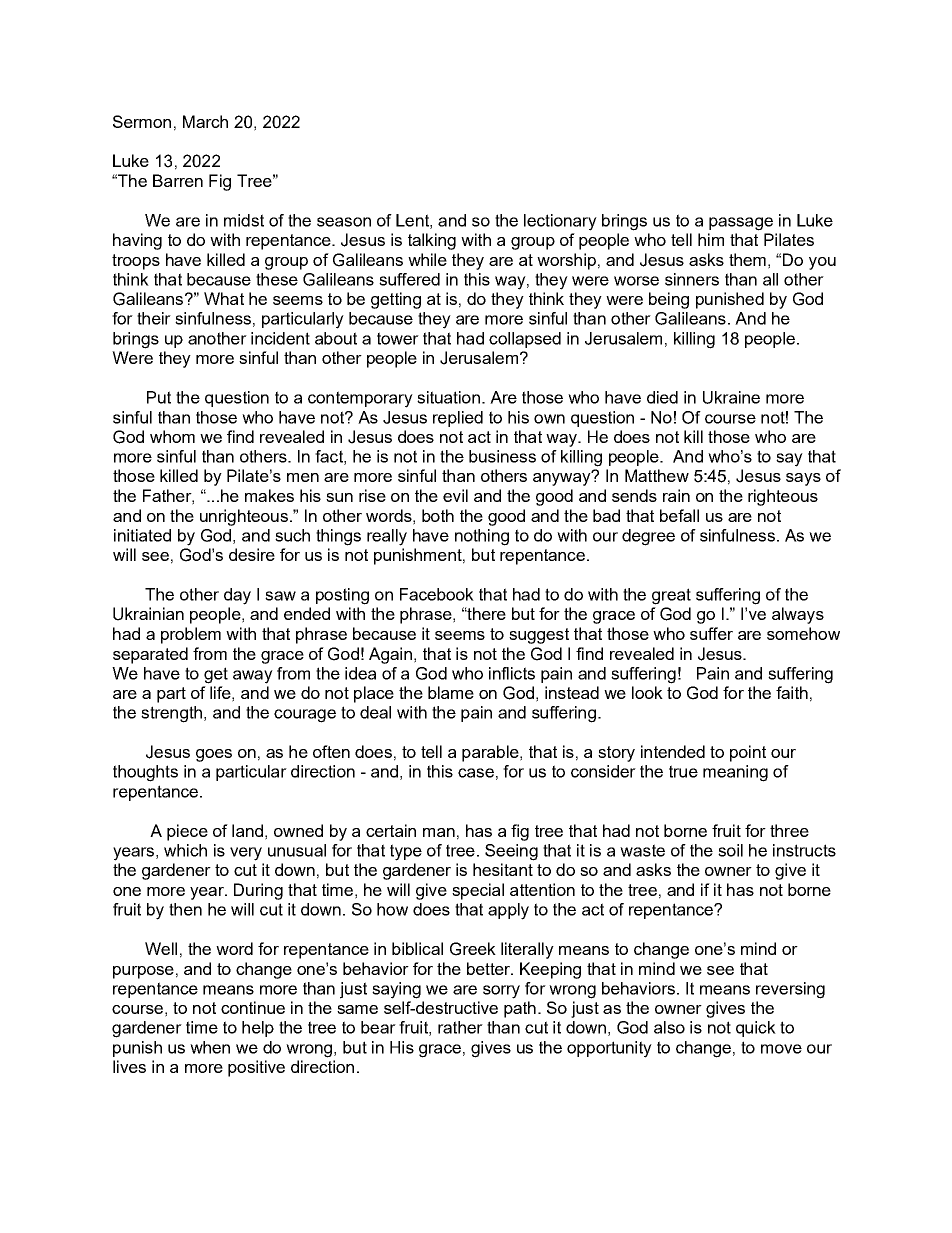 This screenshot has height=1233, width=952. I want to click on when, so click(210, 1047).
